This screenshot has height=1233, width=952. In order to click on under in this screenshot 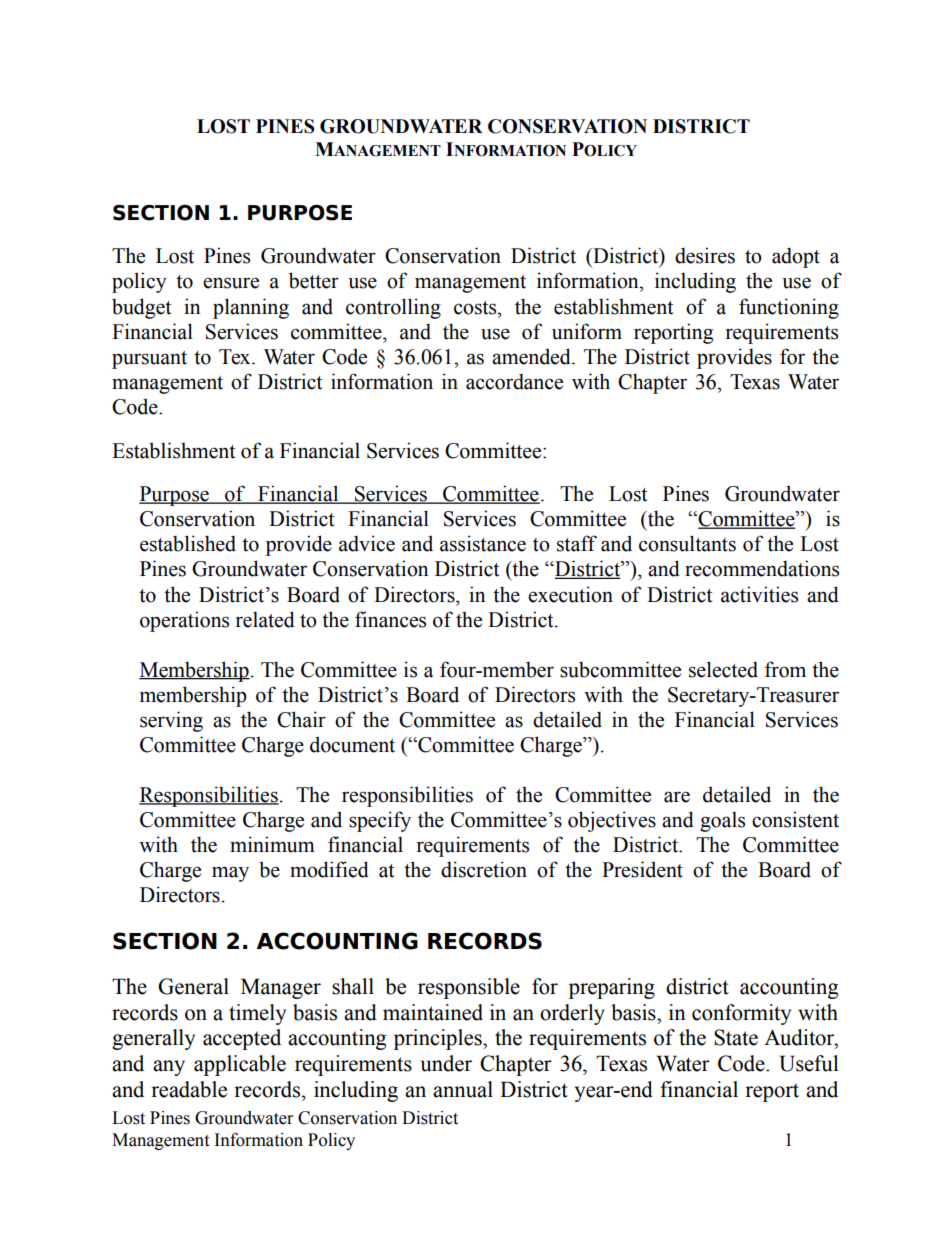, I will do `click(446, 1063)`.
